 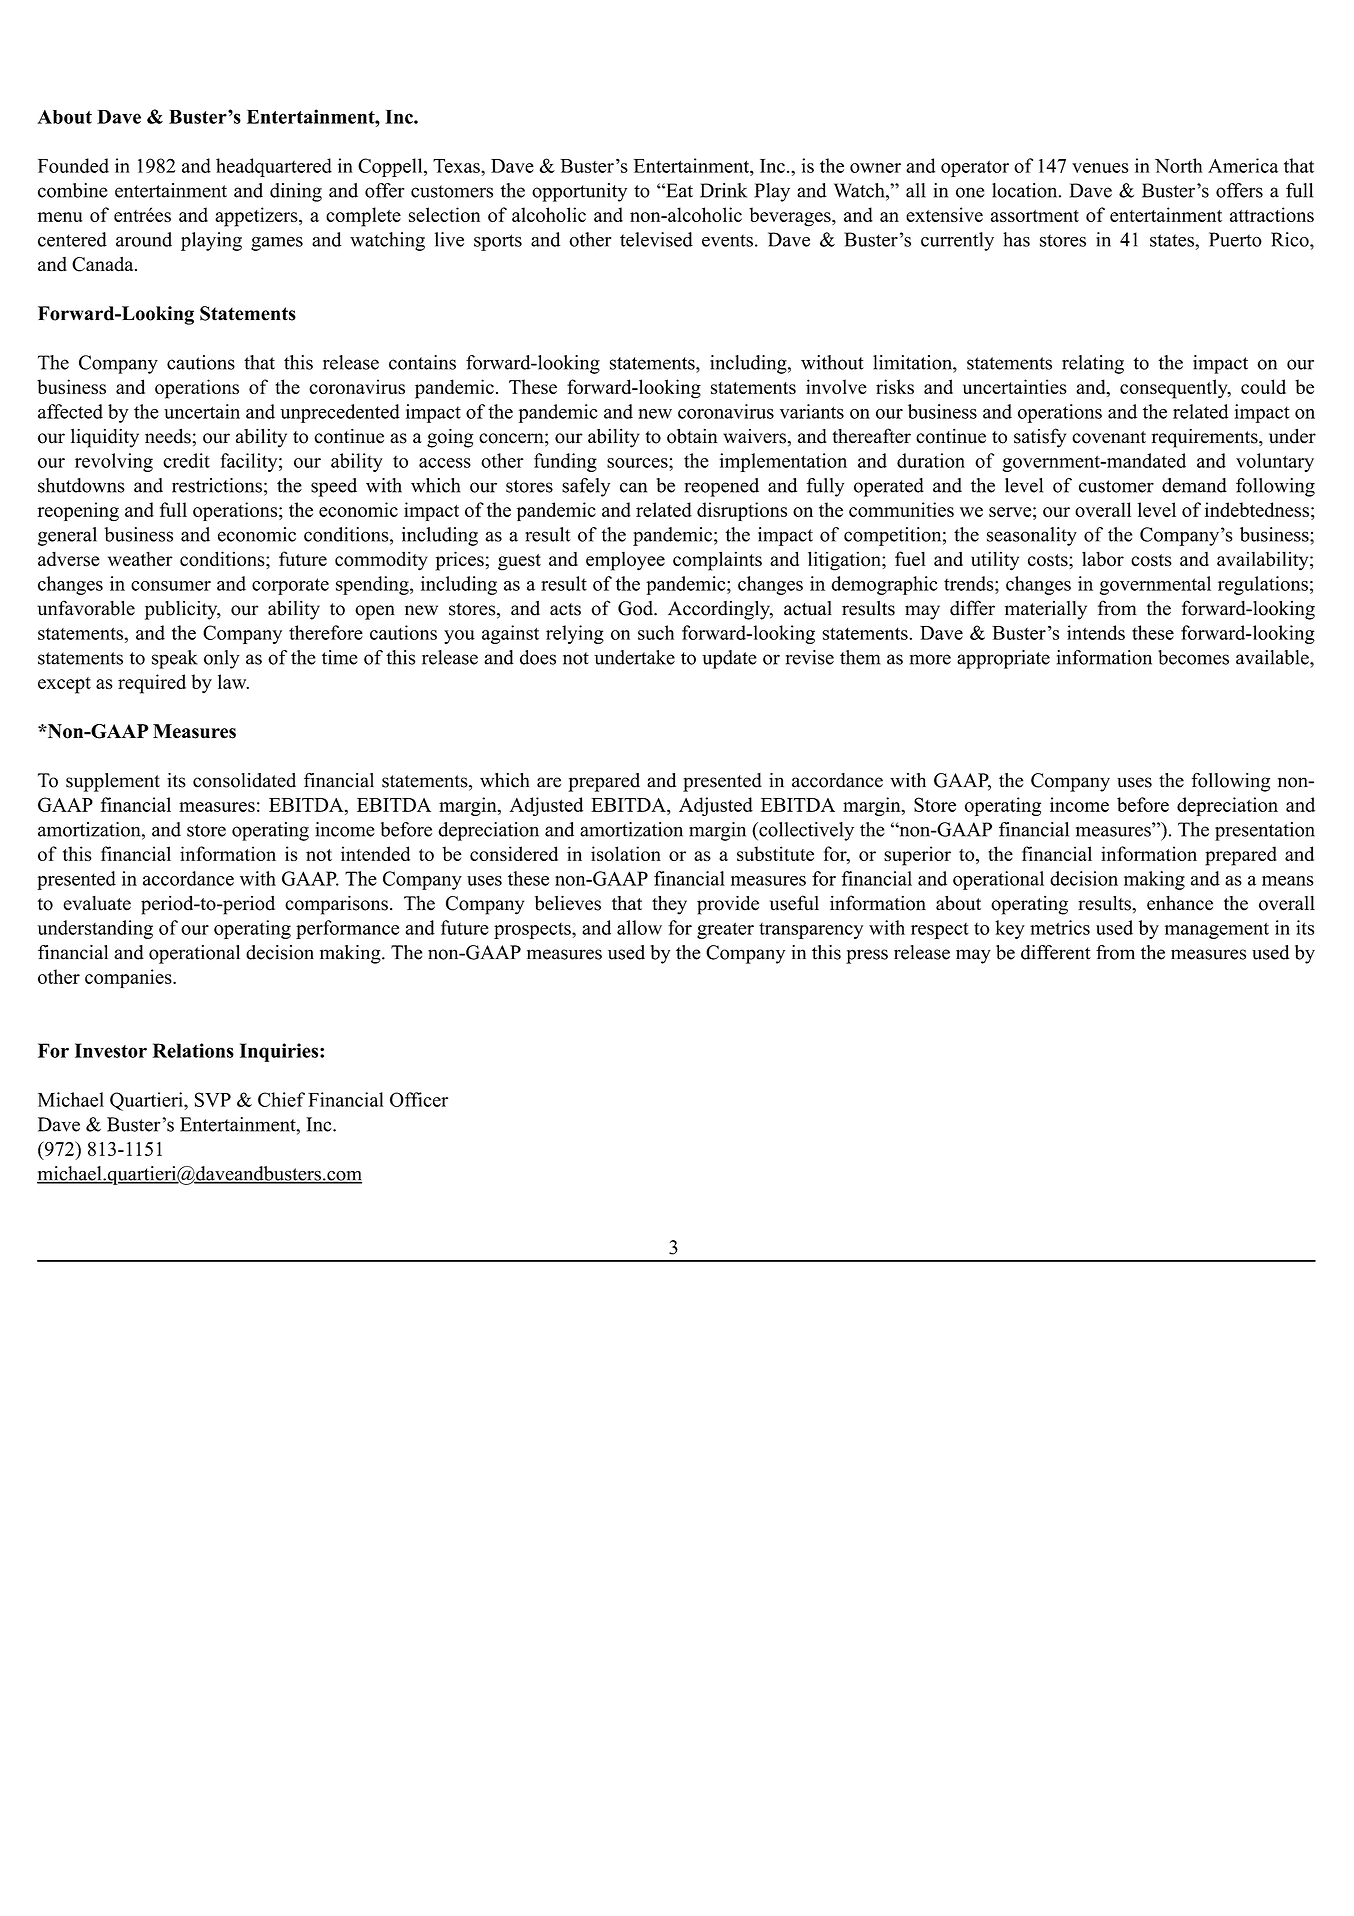 I want to click on Drink, so click(x=723, y=190).
